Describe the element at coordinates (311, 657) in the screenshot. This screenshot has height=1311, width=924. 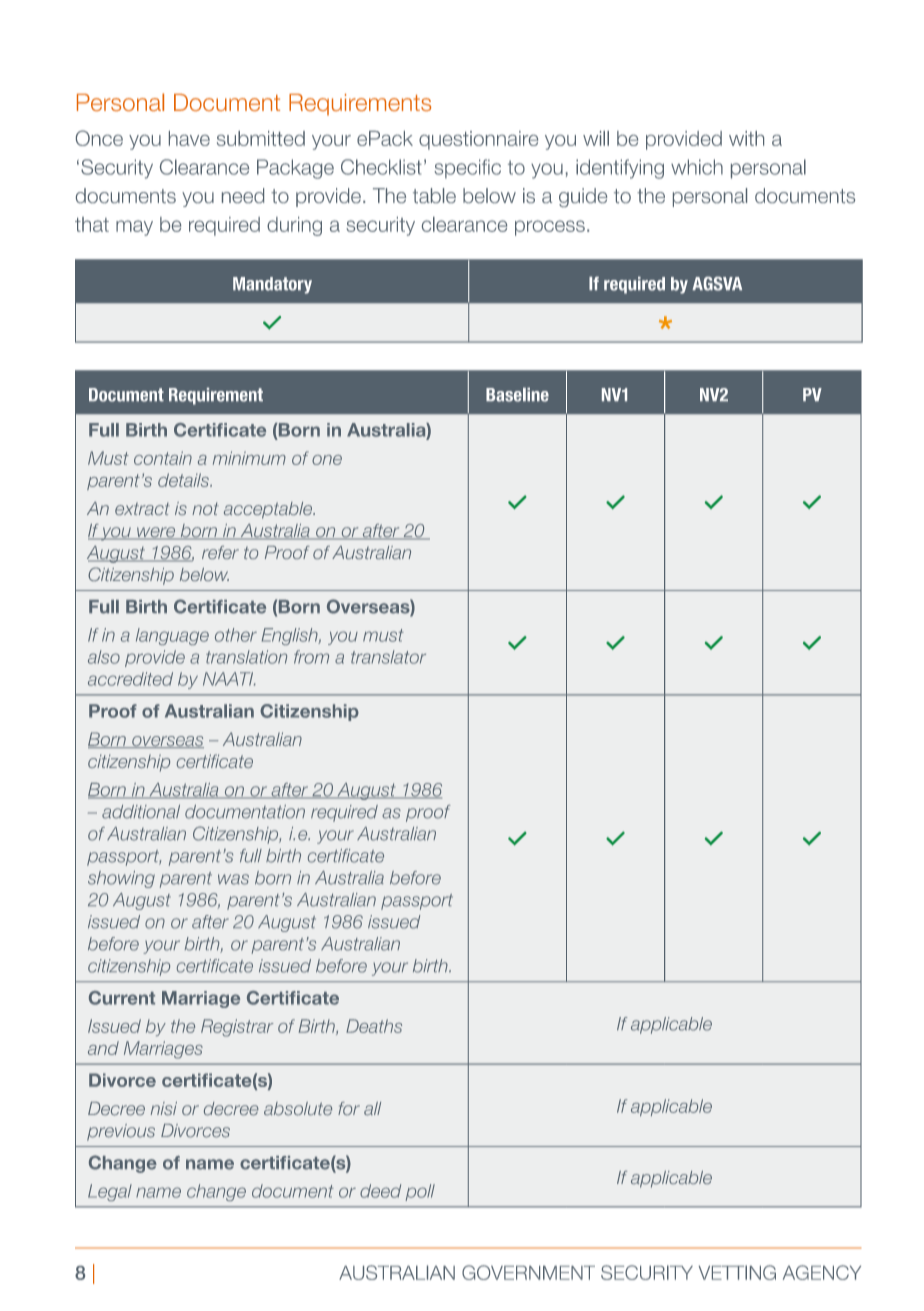
I see `from` at that location.
